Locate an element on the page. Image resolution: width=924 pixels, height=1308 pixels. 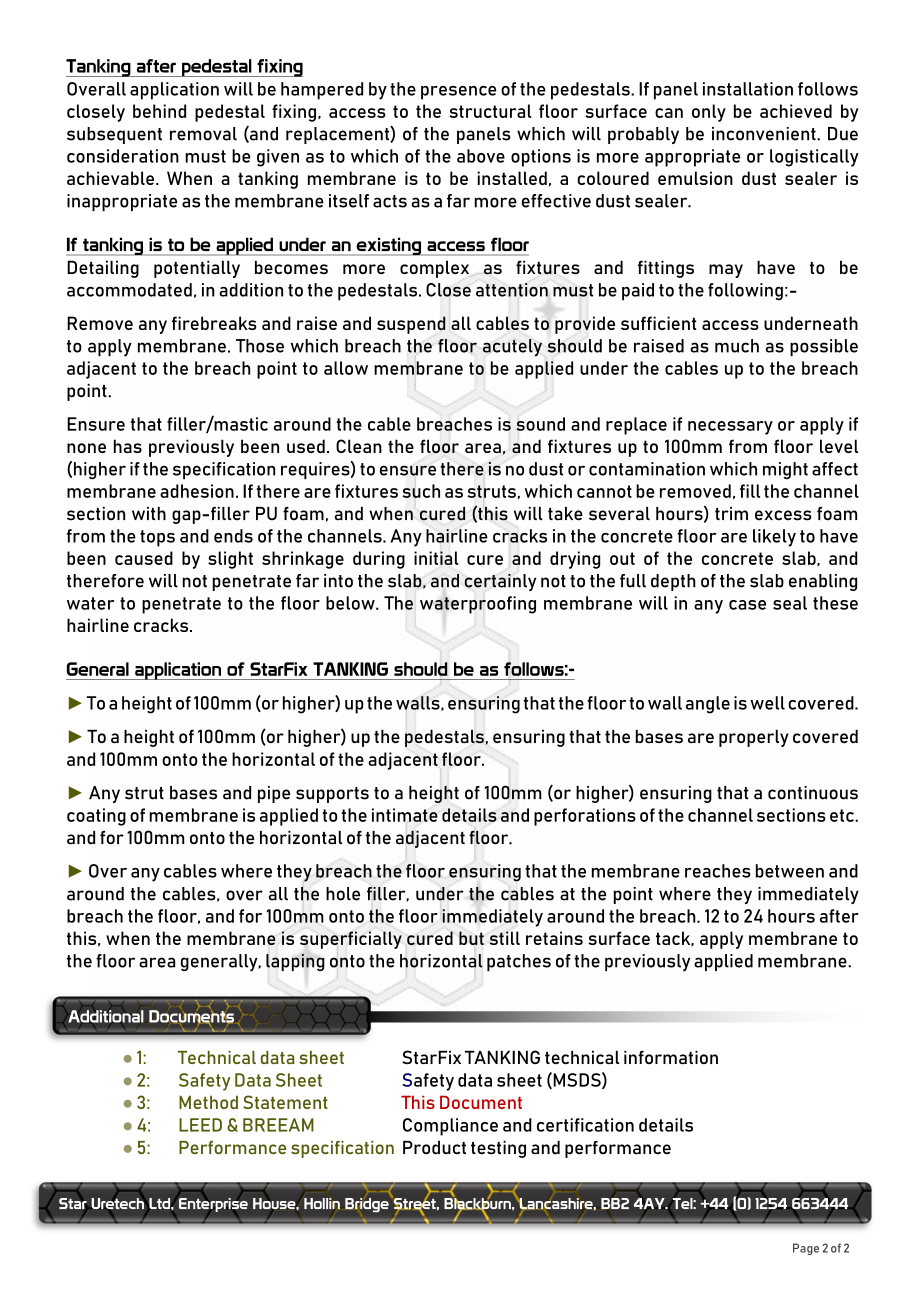
structural is located at coordinates (490, 111).
